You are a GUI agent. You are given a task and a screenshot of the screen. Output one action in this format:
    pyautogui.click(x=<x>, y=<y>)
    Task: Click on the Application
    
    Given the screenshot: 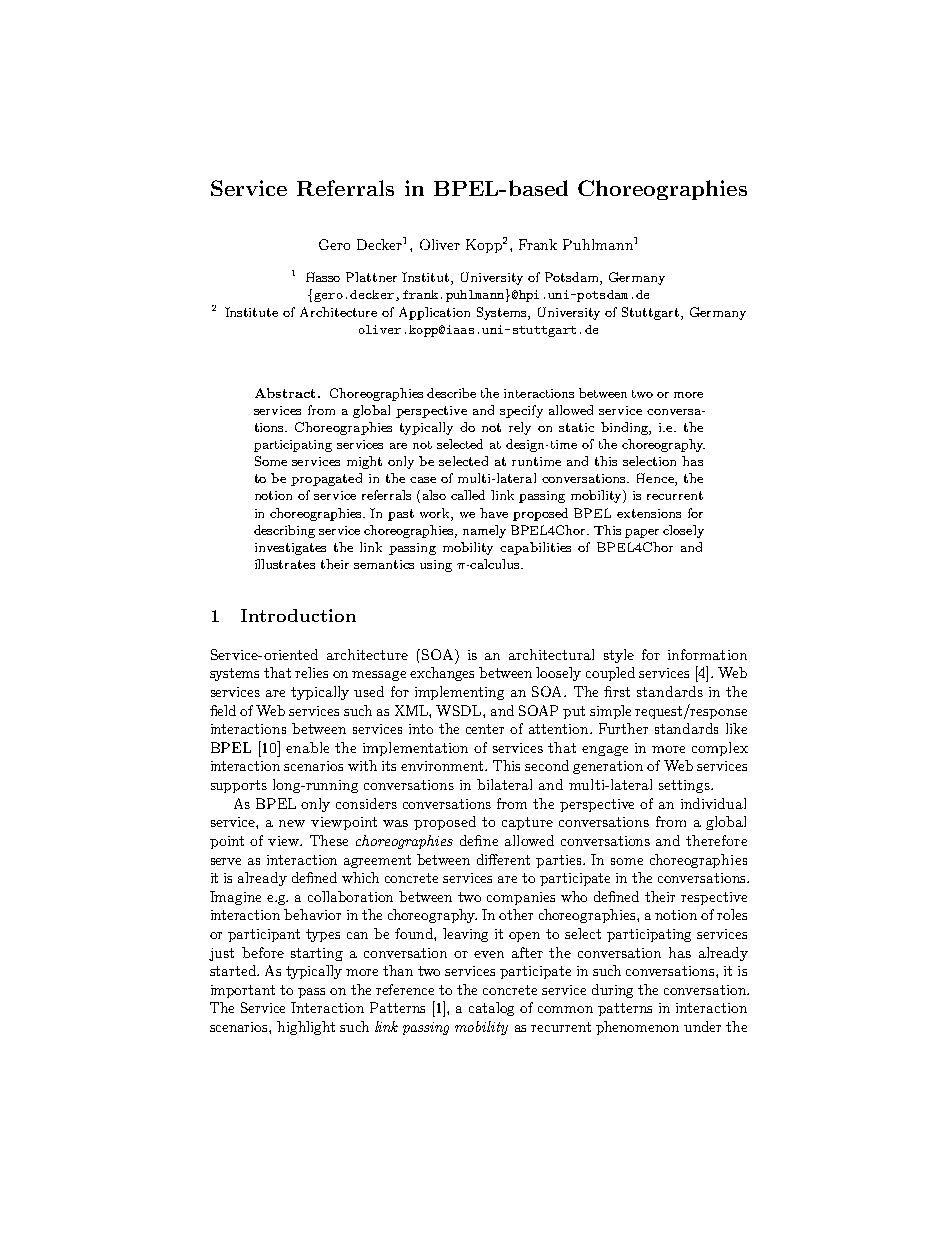 What is the action you would take?
    pyautogui.click(x=434, y=313)
